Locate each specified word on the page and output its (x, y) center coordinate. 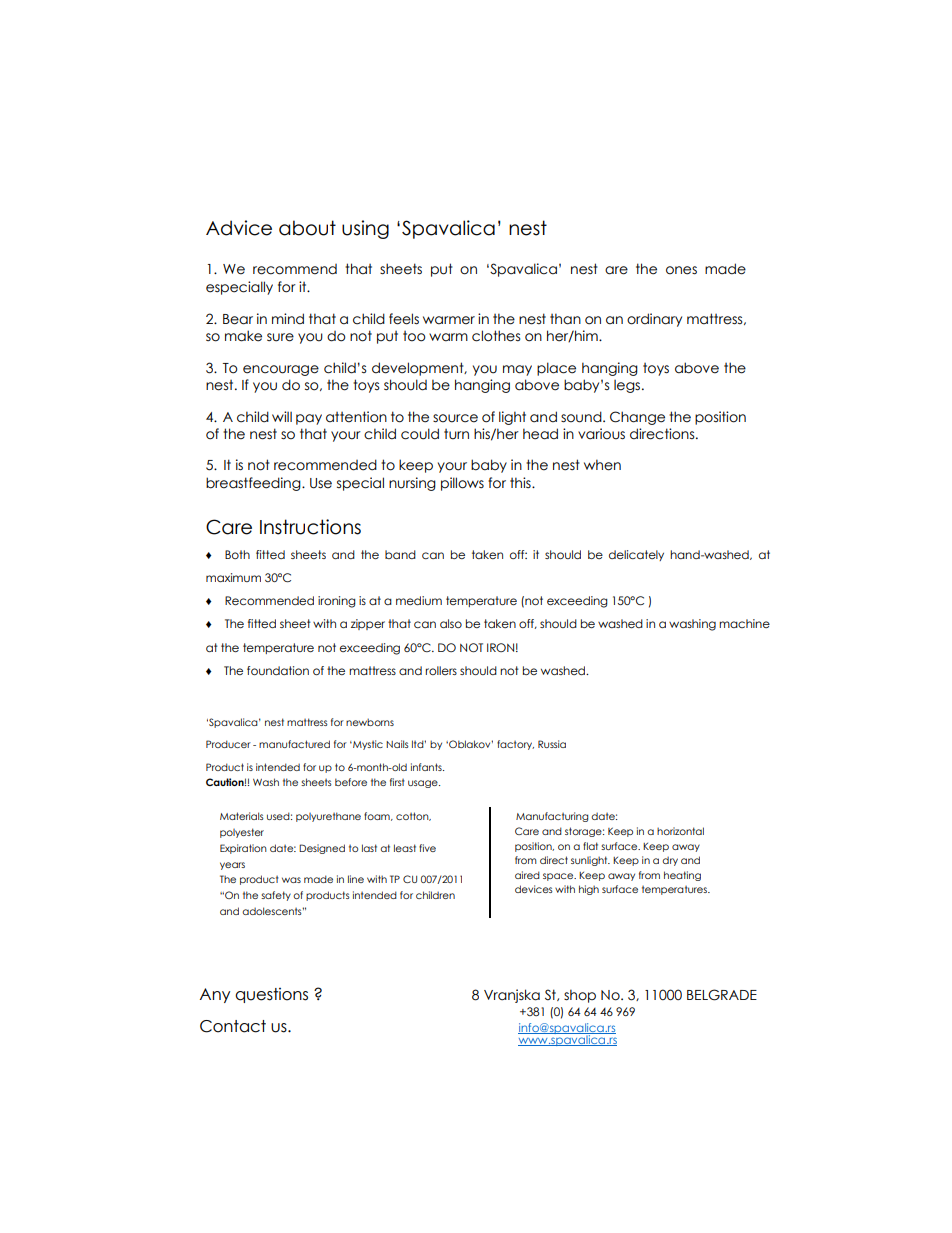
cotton (413, 816)
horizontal (680, 831)
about (307, 228)
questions (271, 995)
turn (456, 434)
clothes (496, 336)
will (282, 416)
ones (681, 270)
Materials (242, 816)
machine (744, 623)
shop (580, 996)
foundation (278, 670)
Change (637, 418)
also (451, 623)
